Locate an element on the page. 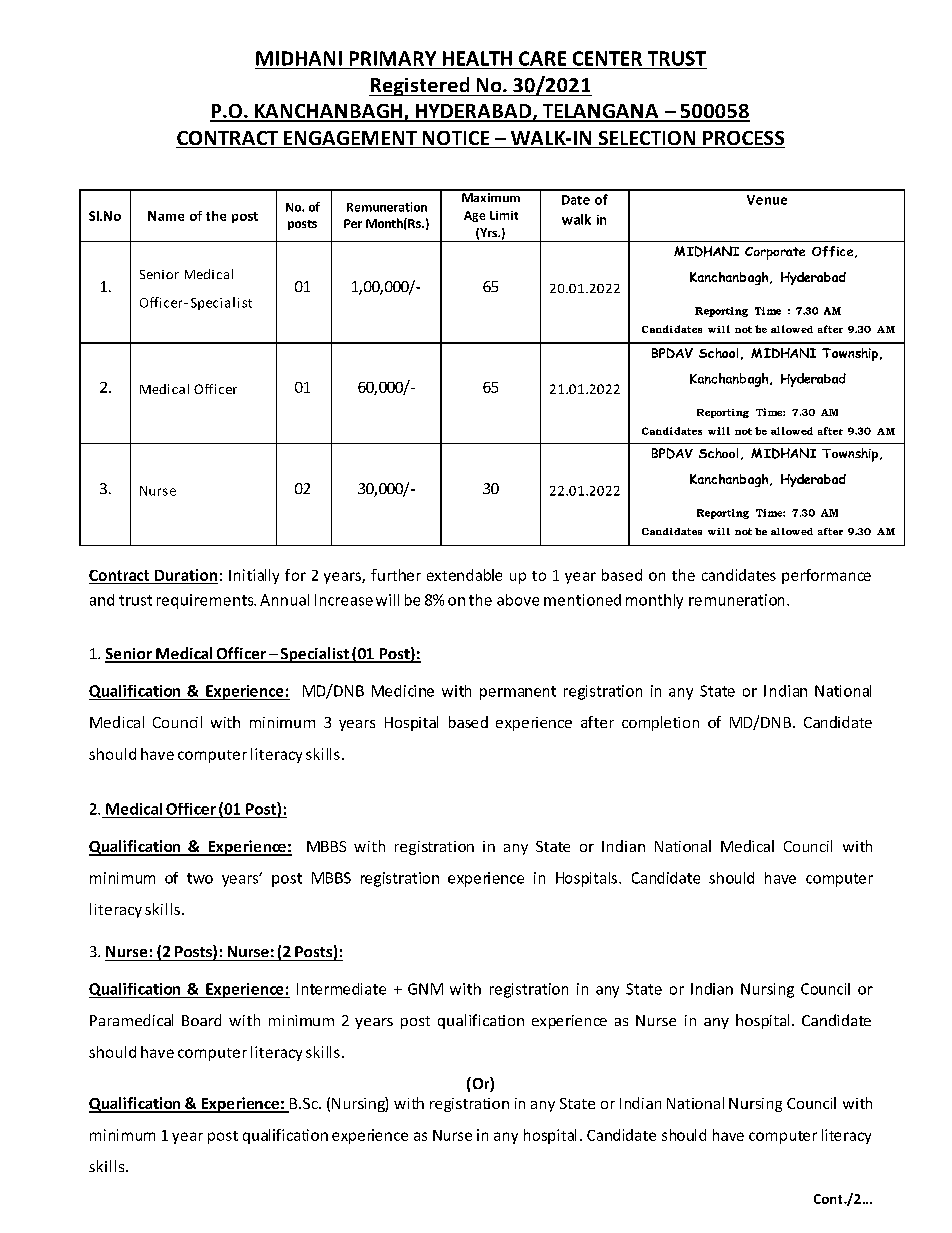 This document has width=952, height=1233. completion is located at coordinates (660, 723).
